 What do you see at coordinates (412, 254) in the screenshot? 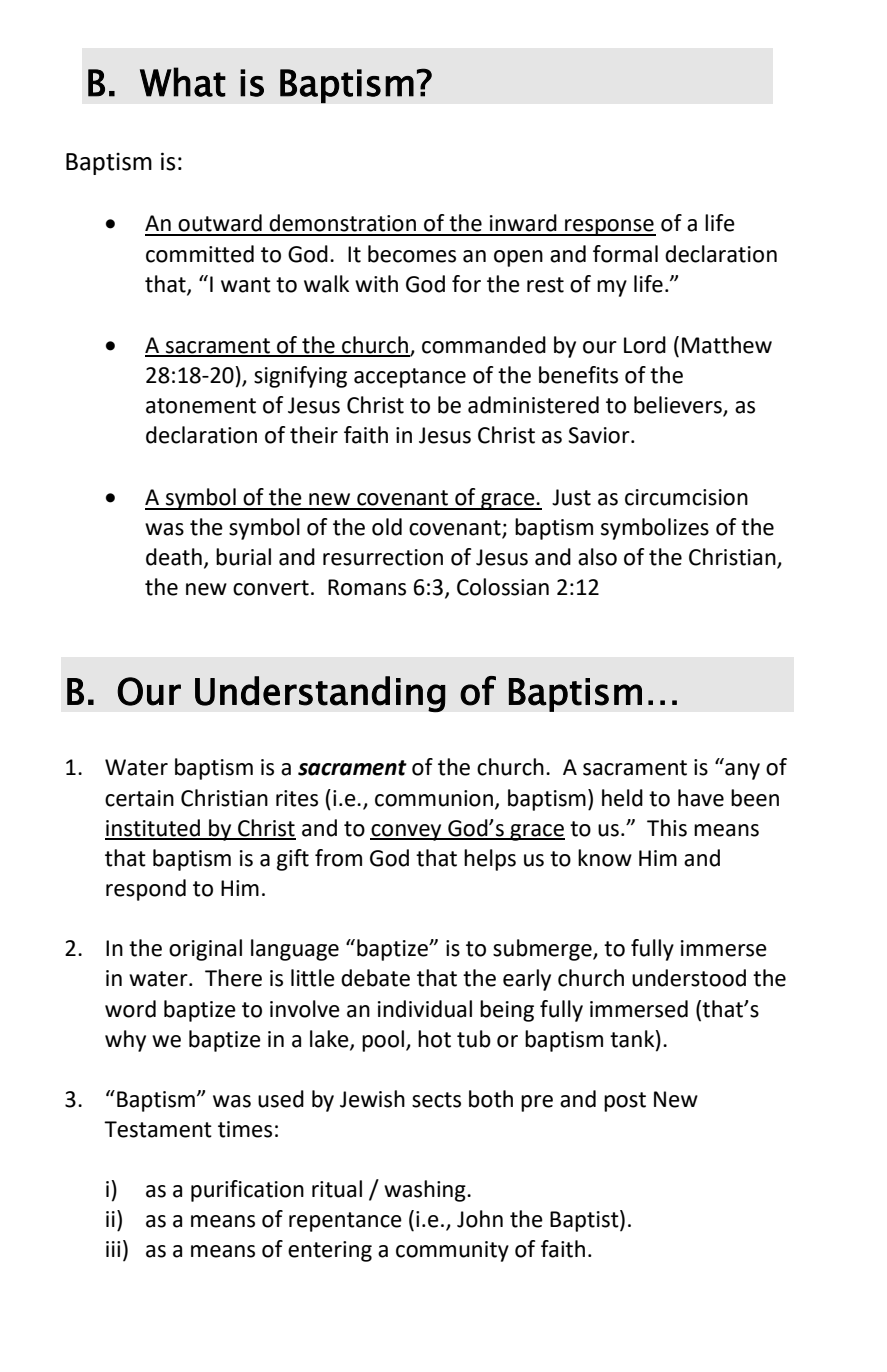
I see `becomes` at bounding box center [412, 254].
